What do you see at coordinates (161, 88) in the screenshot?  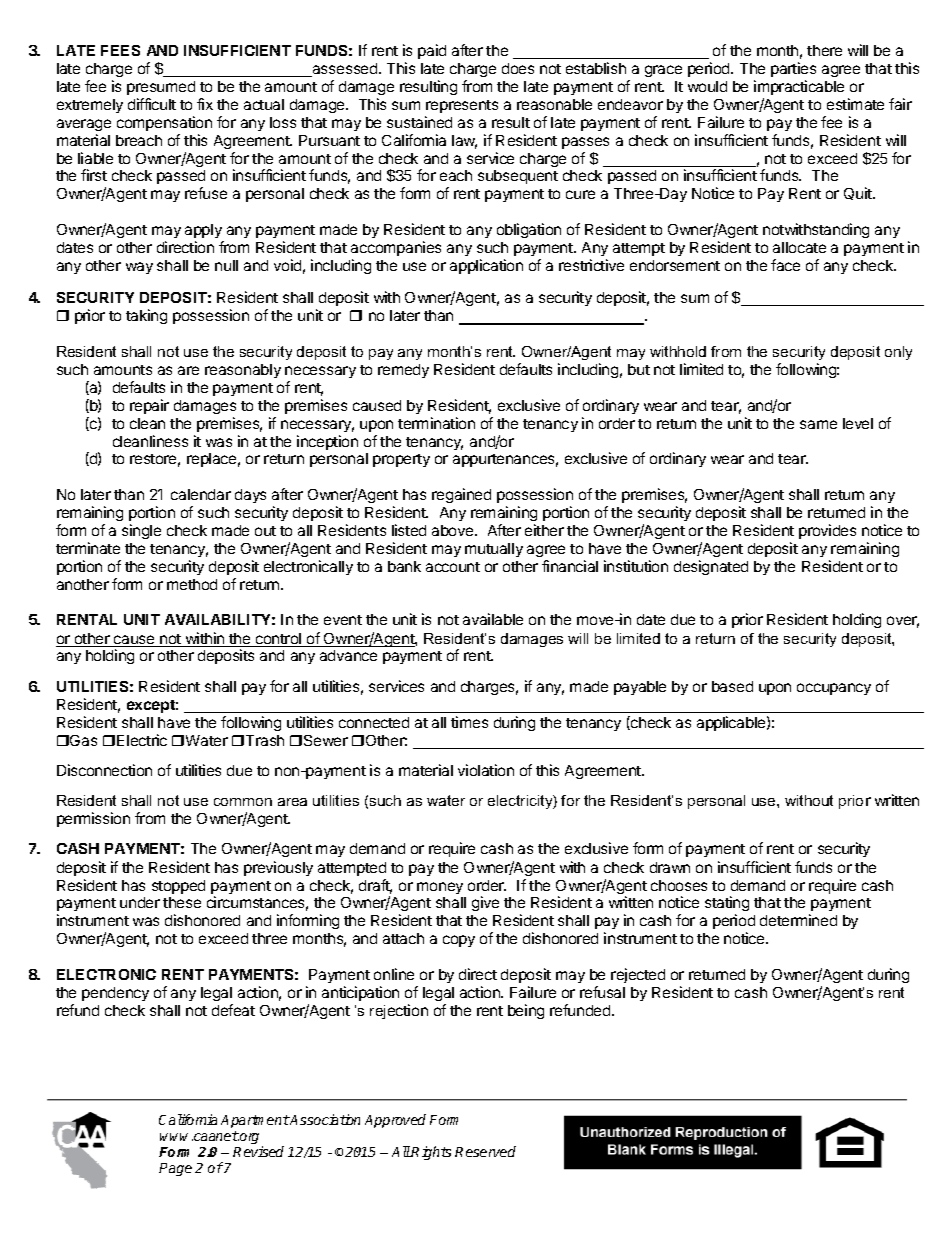 I see `presumed` at bounding box center [161, 88].
